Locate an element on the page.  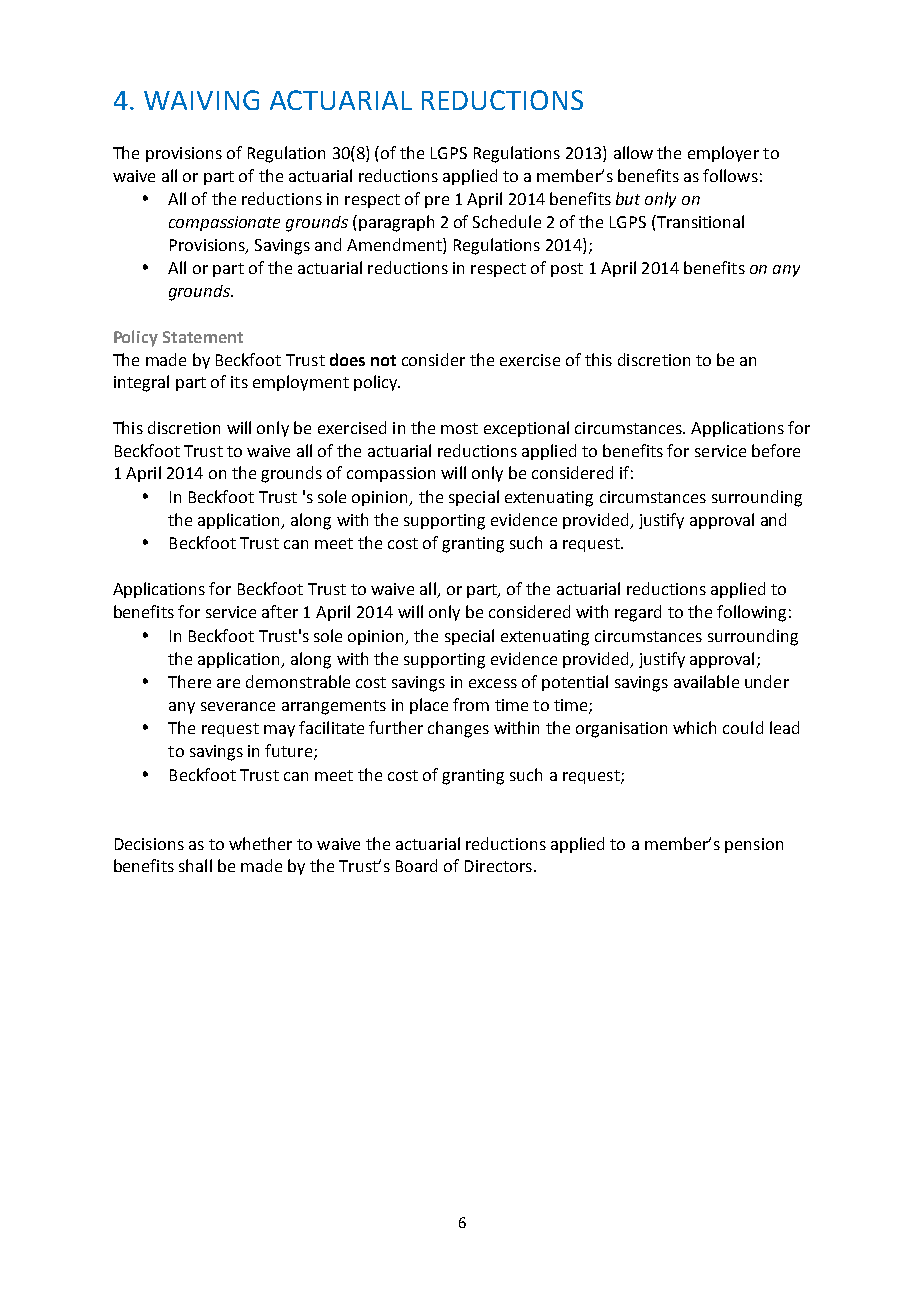
available is located at coordinates (706, 681).
